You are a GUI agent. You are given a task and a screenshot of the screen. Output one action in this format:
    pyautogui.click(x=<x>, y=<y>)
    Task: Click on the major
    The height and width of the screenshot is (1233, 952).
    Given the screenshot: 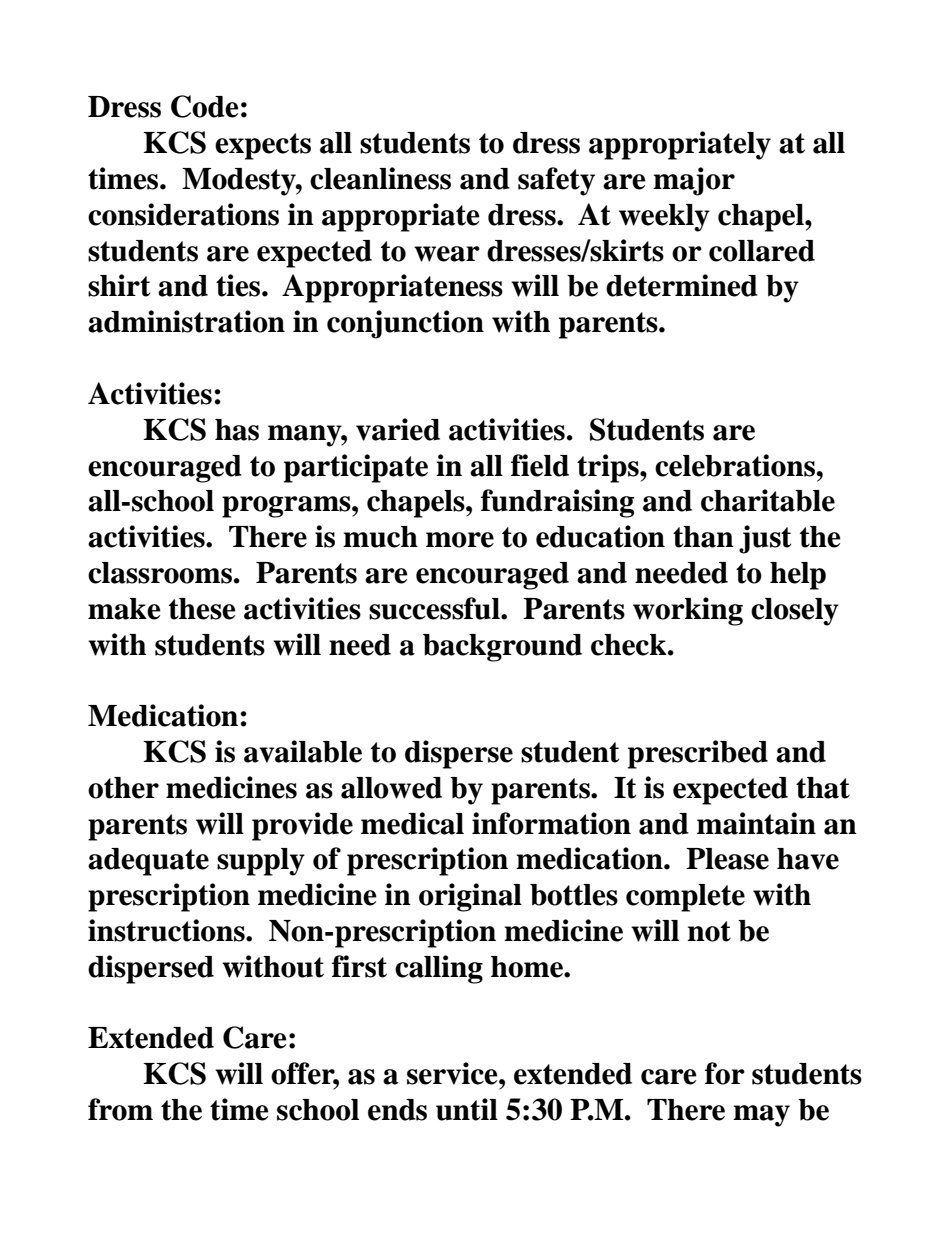 What is the action you would take?
    pyautogui.click(x=694, y=181)
